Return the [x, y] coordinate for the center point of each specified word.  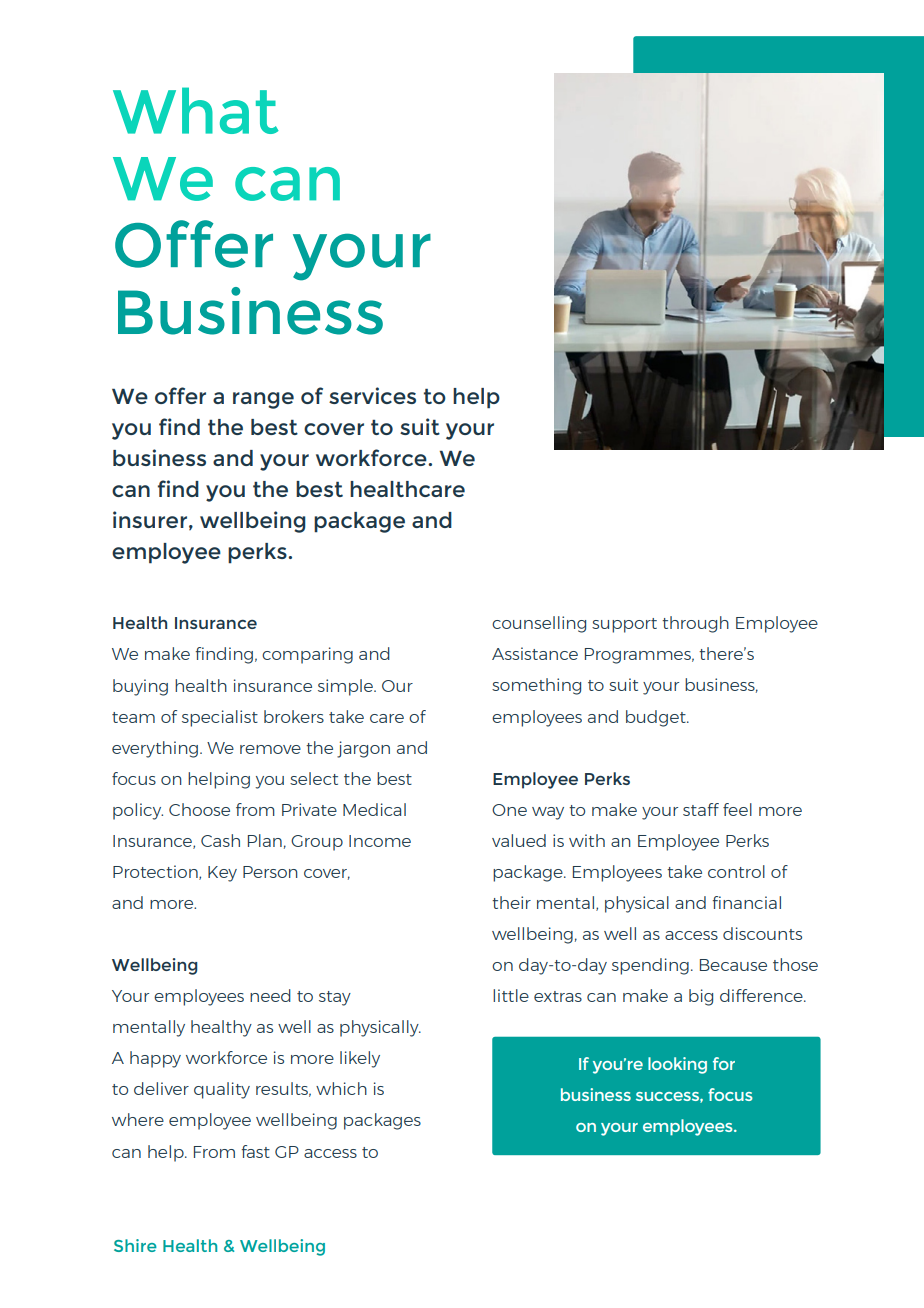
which [341, 1088]
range [263, 400]
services [372, 395]
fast [255, 1151]
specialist [220, 718]
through [695, 624]
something [536, 686]
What [196, 110]
